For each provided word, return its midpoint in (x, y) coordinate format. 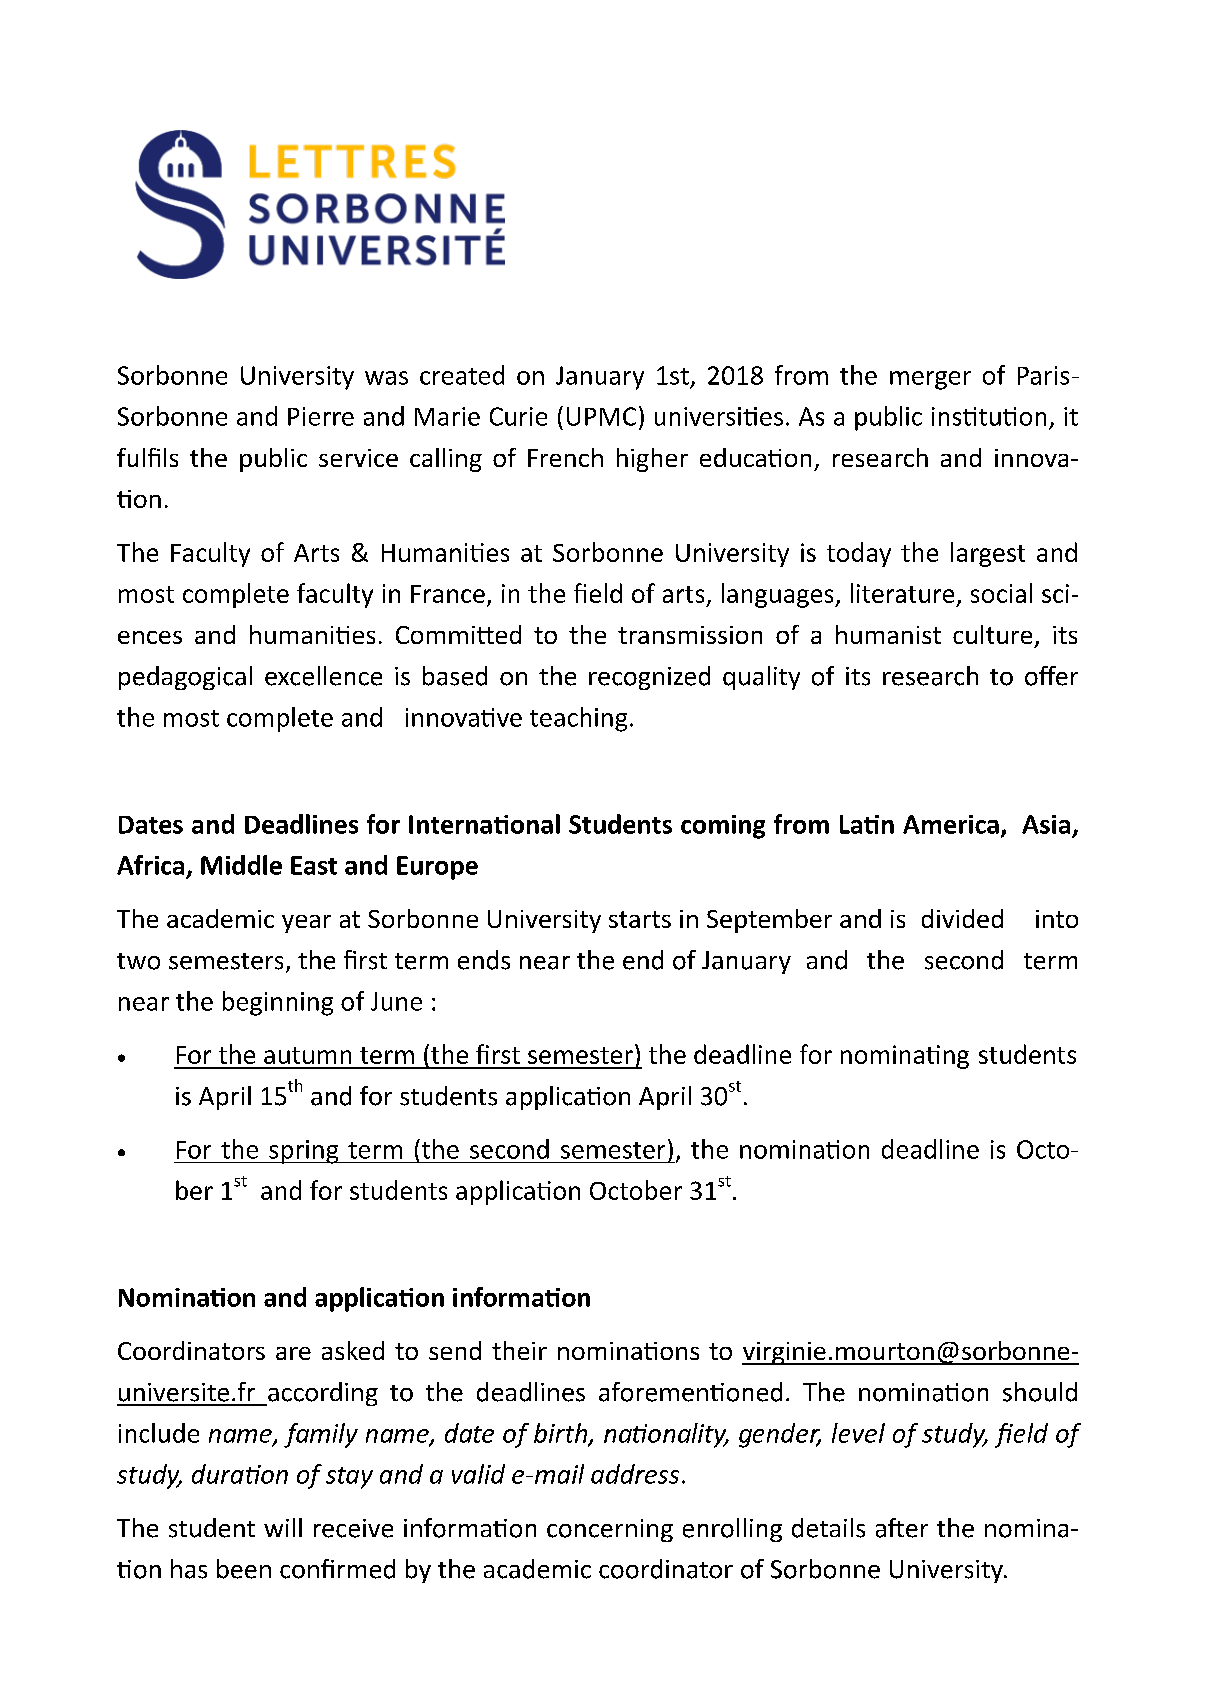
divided (962, 918)
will (283, 1527)
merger (930, 380)
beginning (278, 1003)
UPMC (601, 416)
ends (484, 960)
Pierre (321, 416)
